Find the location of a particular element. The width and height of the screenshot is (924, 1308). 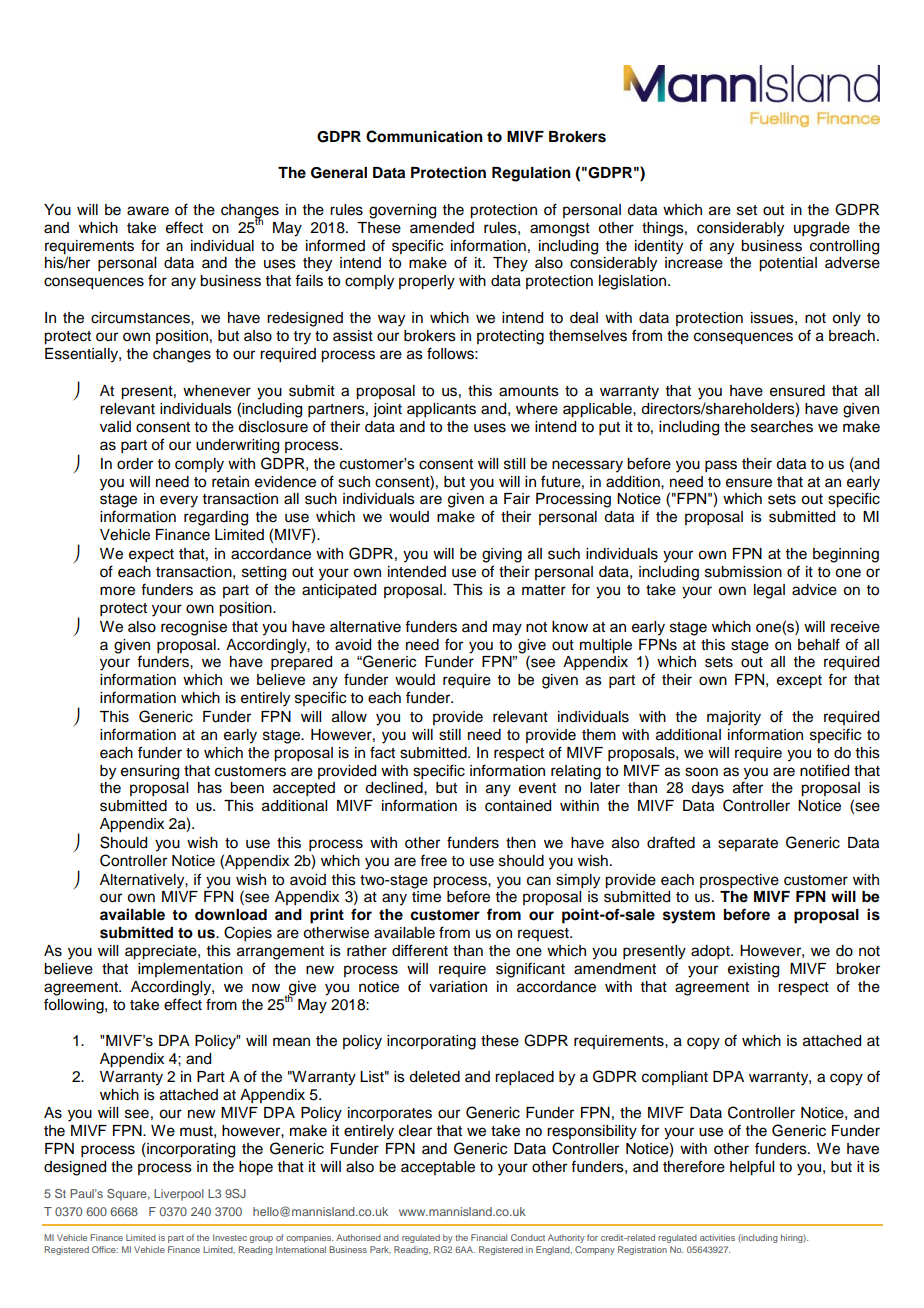

Financial is located at coordinates (489, 1237).
